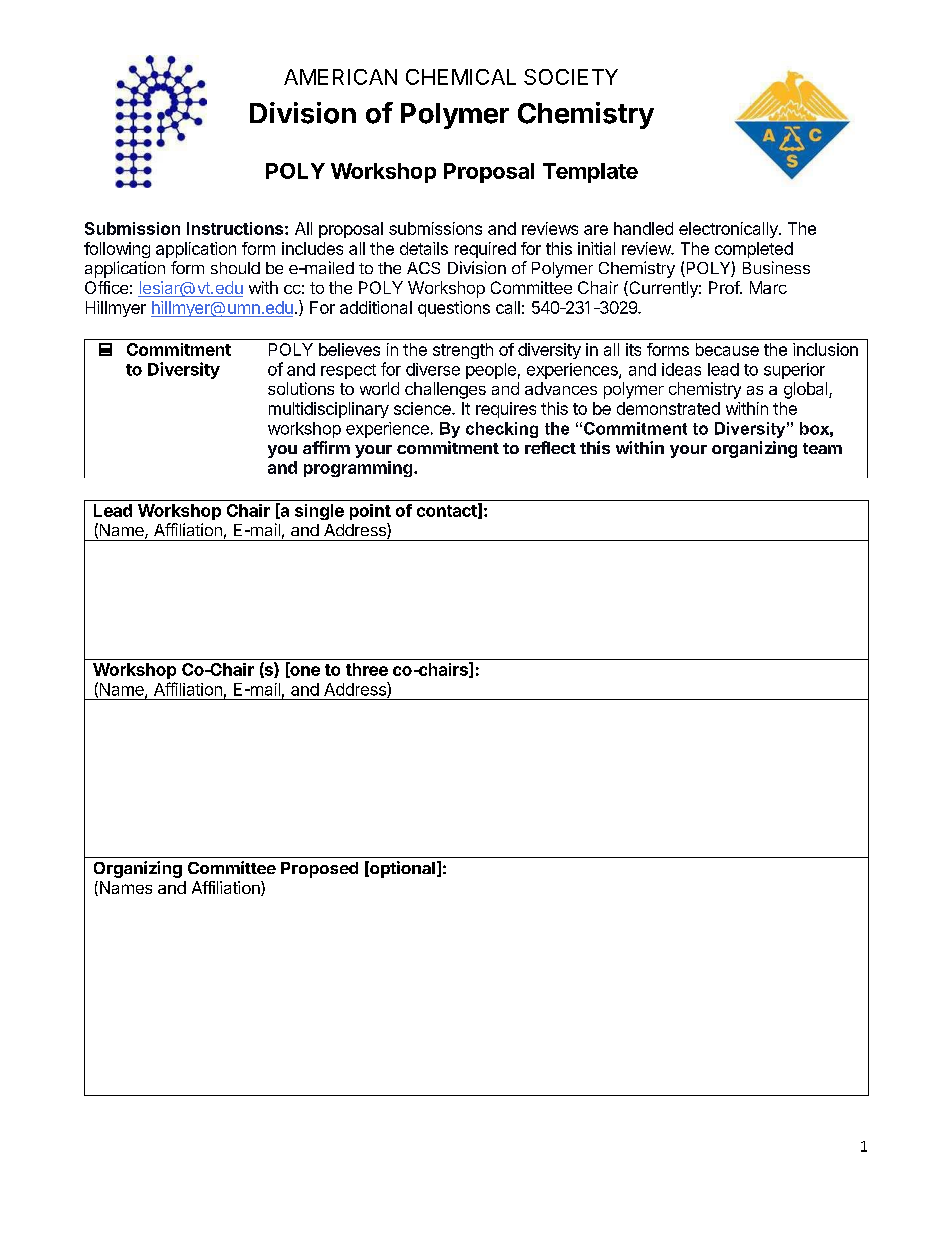 This screenshot has width=952, height=1233. What do you see at coordinates (571, 77) in the screenshot?
I see `SOCIETY` at bounding box center [571, 77].
